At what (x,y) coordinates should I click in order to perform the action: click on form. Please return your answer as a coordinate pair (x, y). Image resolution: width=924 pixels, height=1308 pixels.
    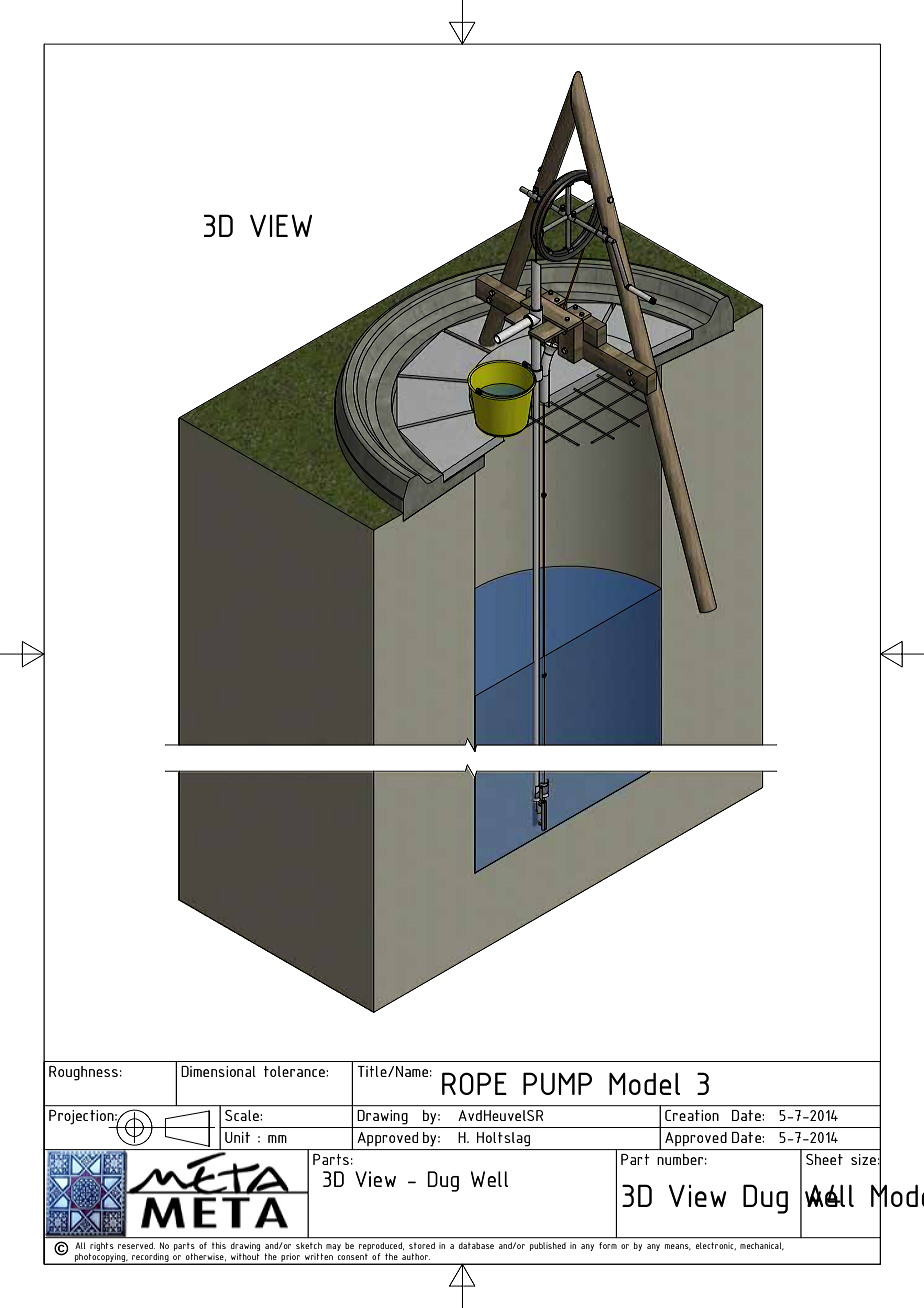
    Looking at the image, I should click on (608, 1245).
